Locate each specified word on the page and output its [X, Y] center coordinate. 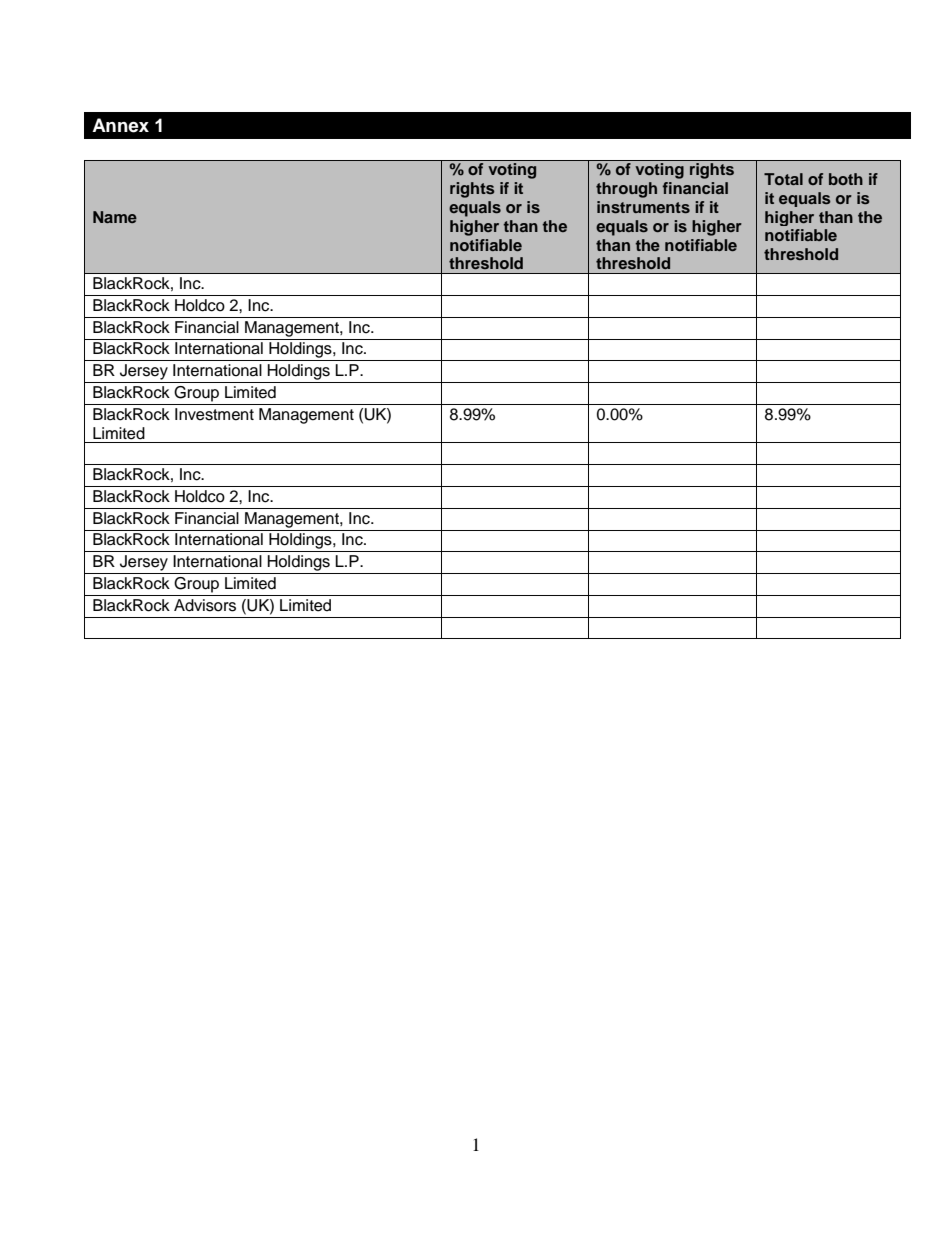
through [626, 190]
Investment [214, 414]
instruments [643, 207]
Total [783, 179]
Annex [120, 125]
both [846, 179]
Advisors [205, 605]
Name [115, 217]
